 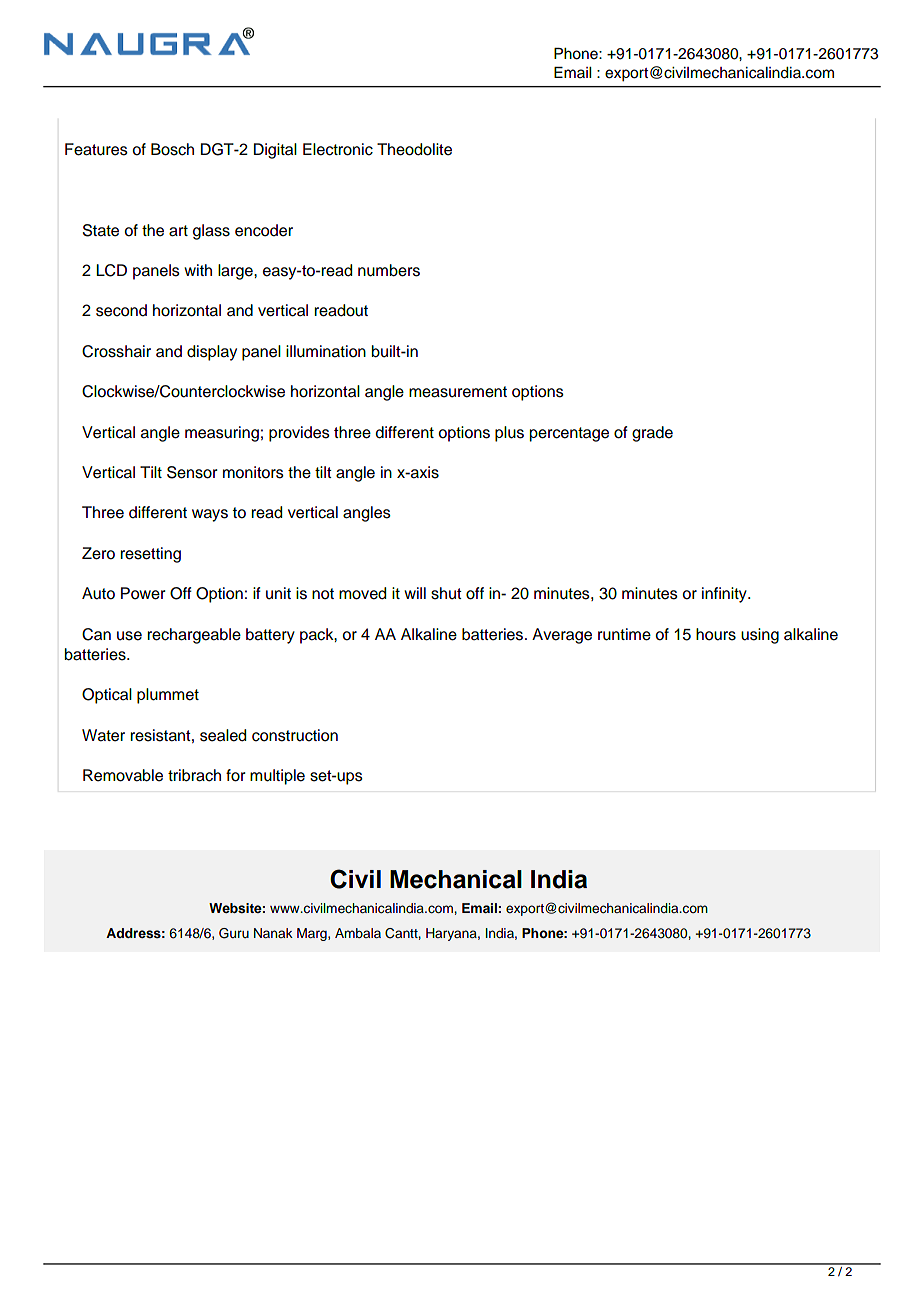 What do you see at coordinates (415, 593) in the page?
I see `will` at bounding box center [415, 593].
